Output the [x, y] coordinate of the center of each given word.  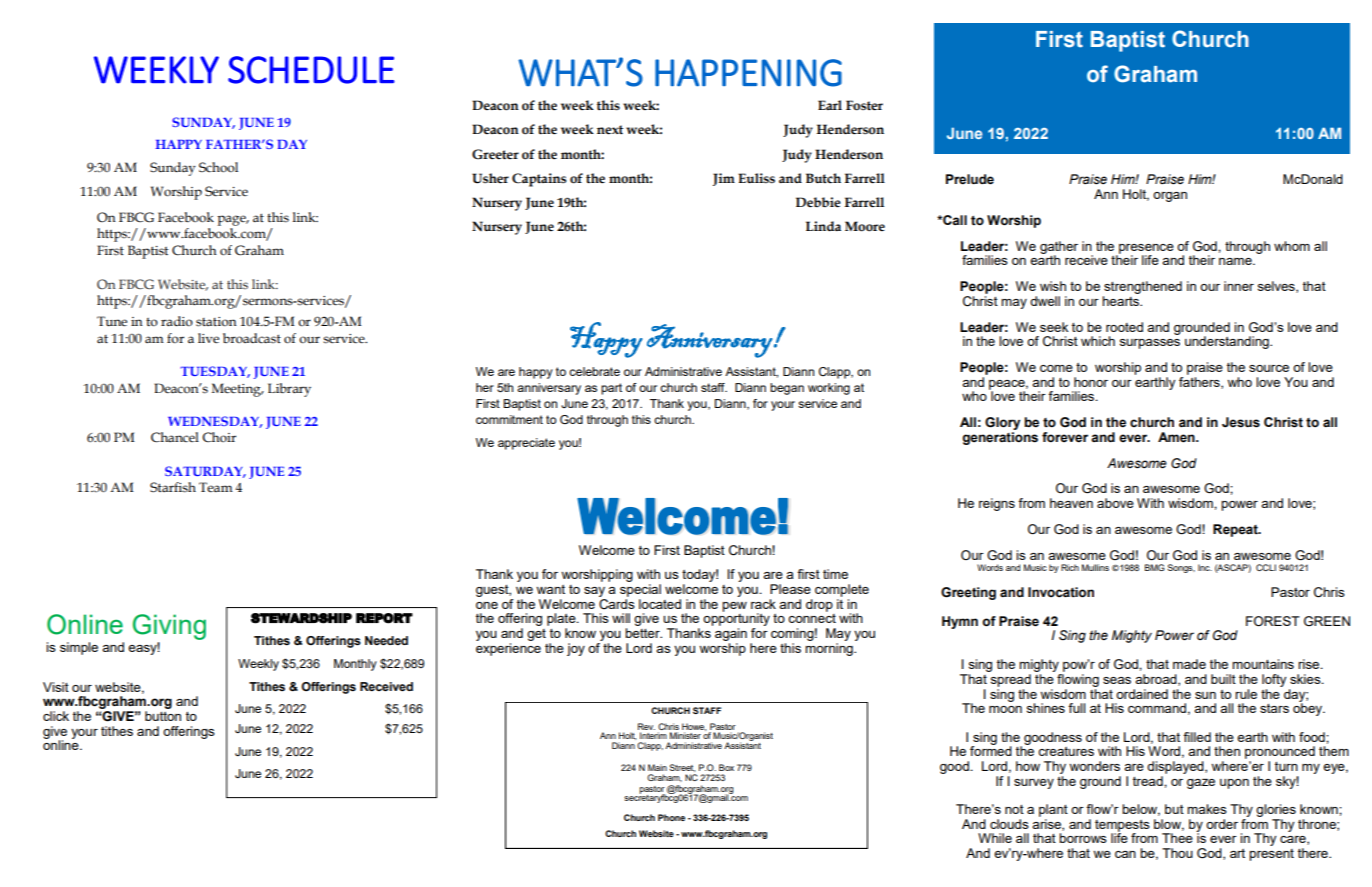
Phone [671, 817]
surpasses [1150, 344]
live [208, 338]
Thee [1177, 838]
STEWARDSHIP [301, 618]
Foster [864, 105]
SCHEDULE [311, 70]
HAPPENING [748, 73]
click [56, 716]
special [640, 590]
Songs [1181, 568]
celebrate [594, 371]
